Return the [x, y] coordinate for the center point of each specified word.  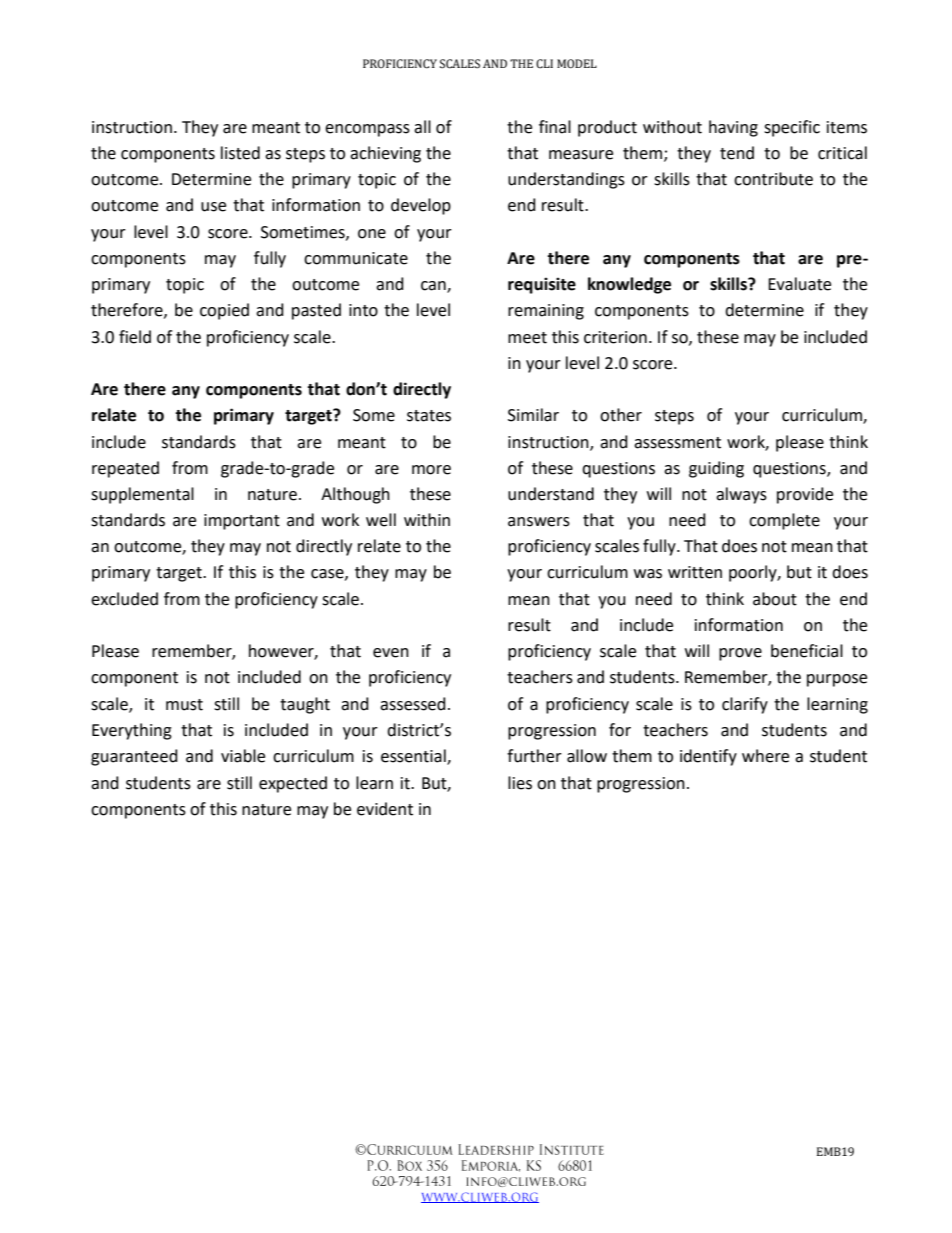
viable [243, 756]
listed [240, 153]
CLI [544, 64]
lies [520, 783]
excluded [124, 599]
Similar [533, 415]
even [391, 653]
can [434, 287]
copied [224, 311]
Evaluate [799, 284]
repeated [125, 469]
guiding [716, 469]
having [733, 128]
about [775, 599]
